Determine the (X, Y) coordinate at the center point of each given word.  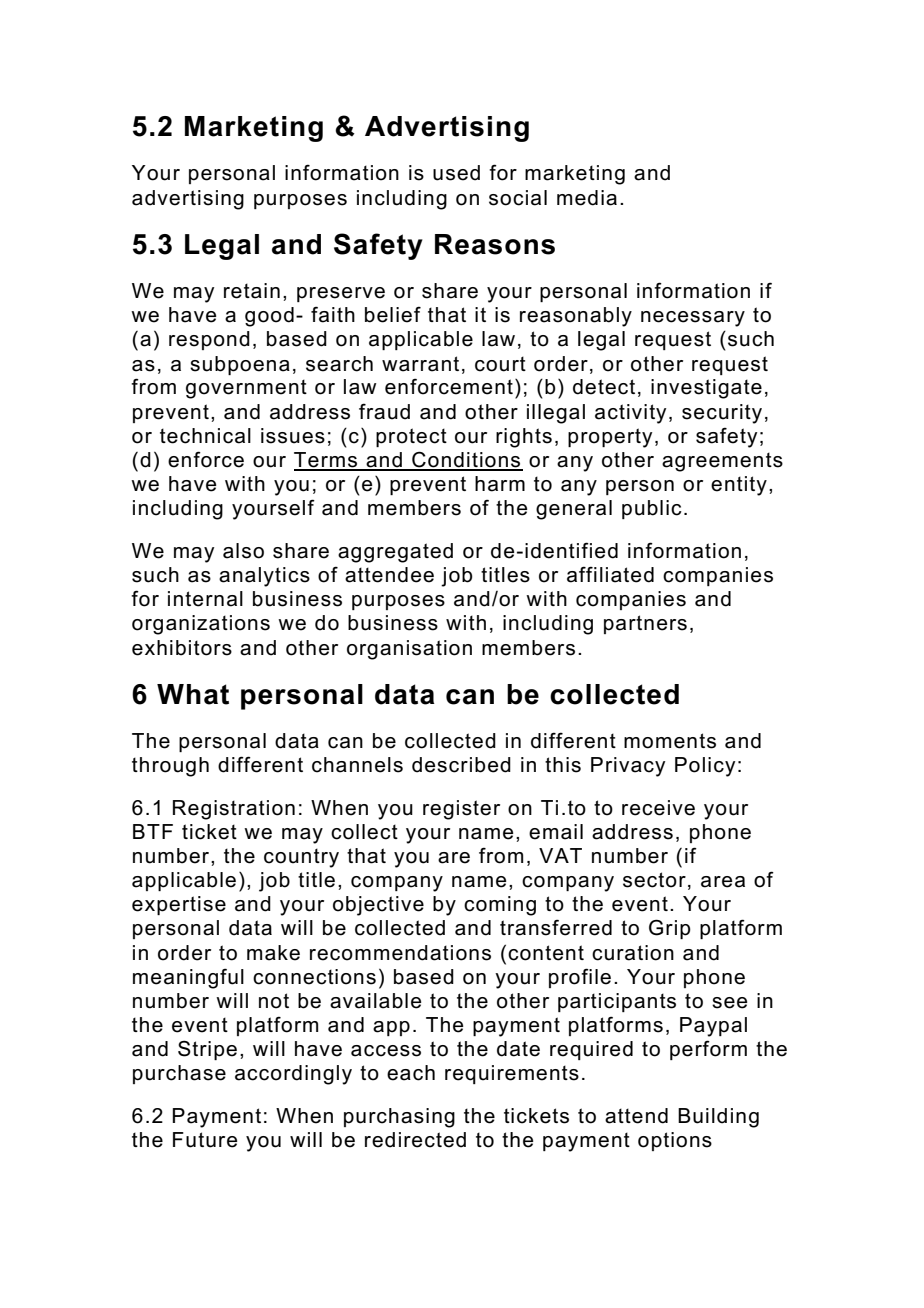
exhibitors (182, 648)
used (456, 173)
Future (205, 1140)
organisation (409, 650)
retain (252, 291)
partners (645, 624)
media (587, 198)
